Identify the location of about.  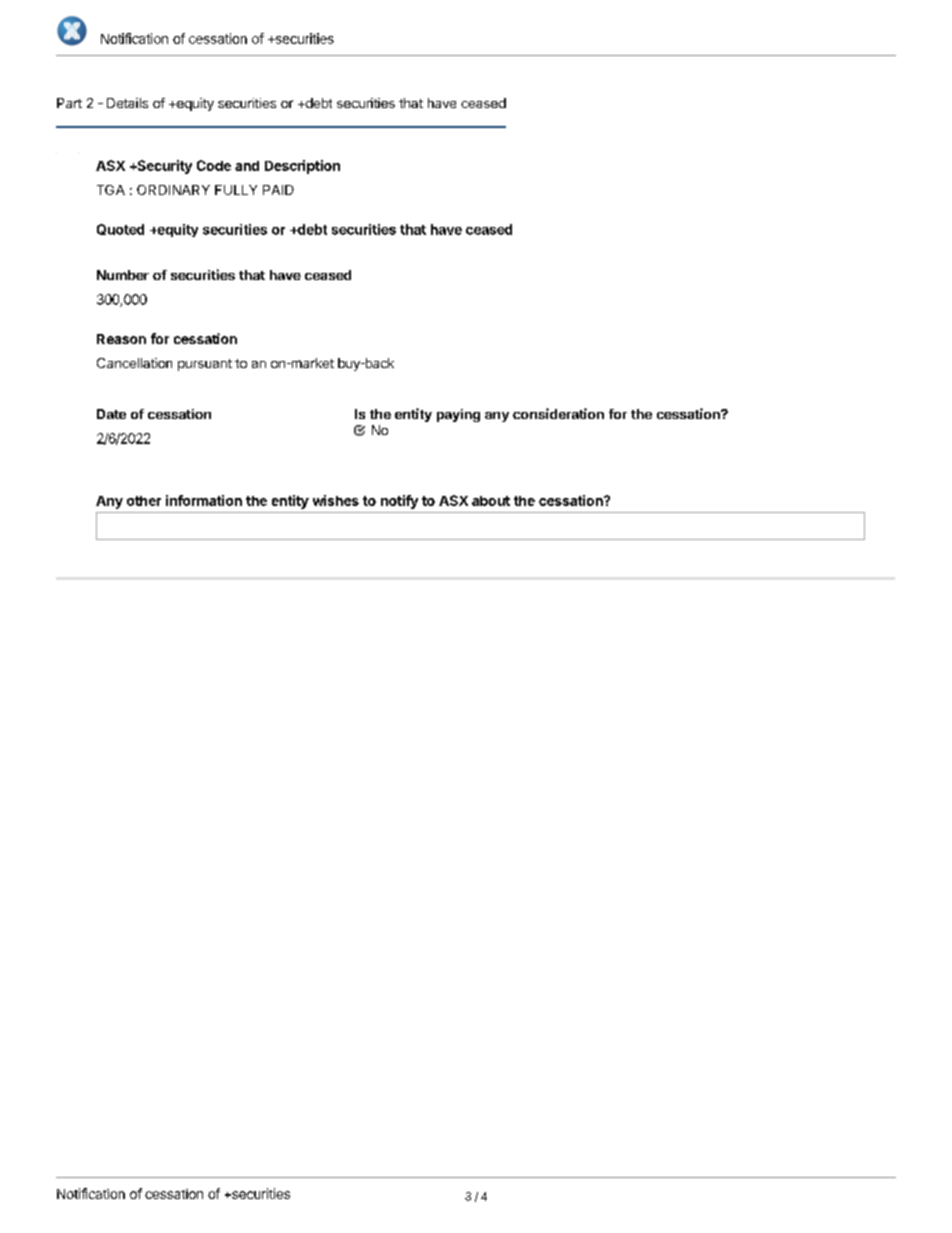
(491, 501).
